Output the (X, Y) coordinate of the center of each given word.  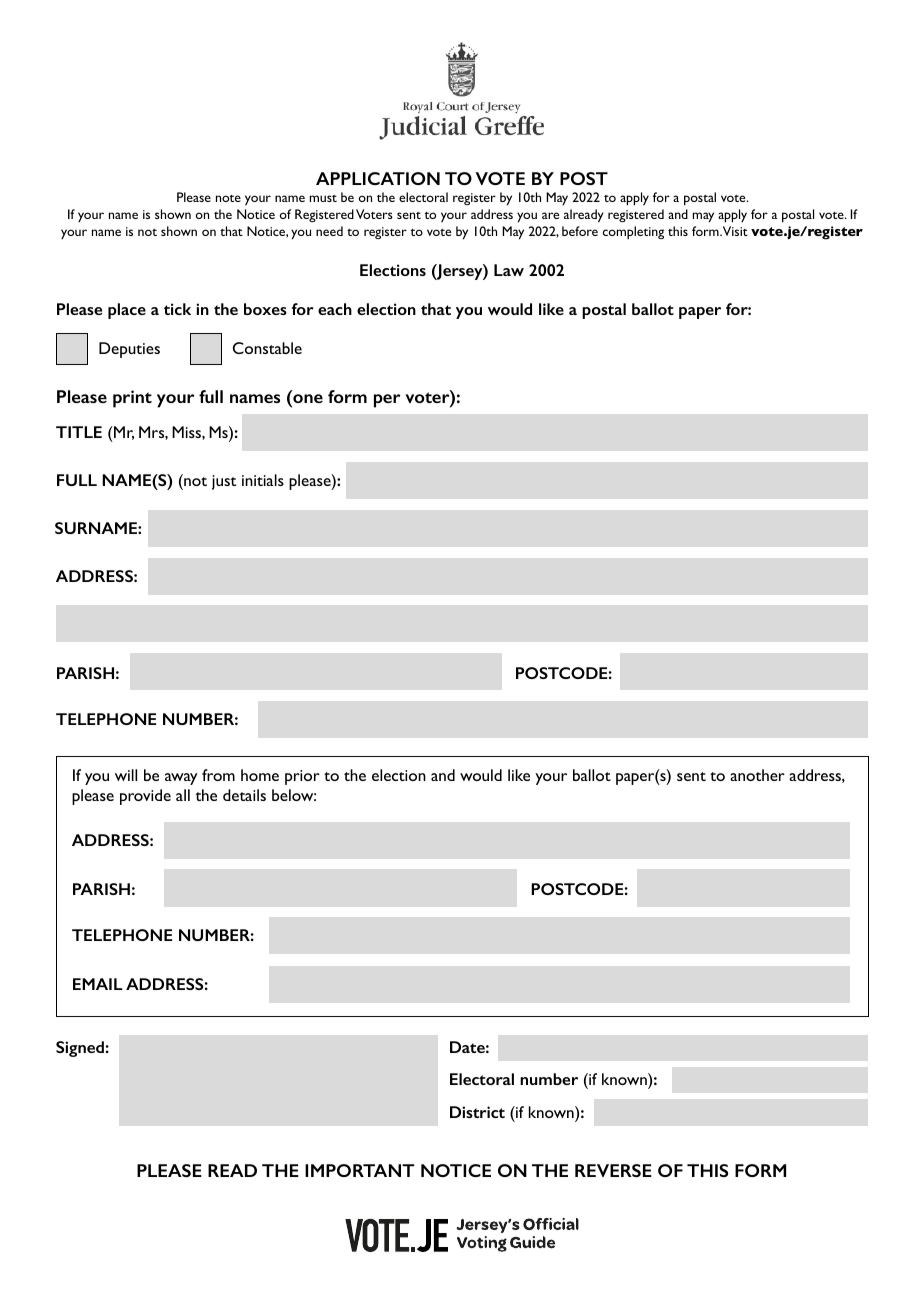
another (757, 775)
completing (633, 232)
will (126, 775)
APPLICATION (378, 178)
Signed (80, 1049)
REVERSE (613, 1170)
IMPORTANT (360, 1170)
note (228, 198)
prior (302, 777)
